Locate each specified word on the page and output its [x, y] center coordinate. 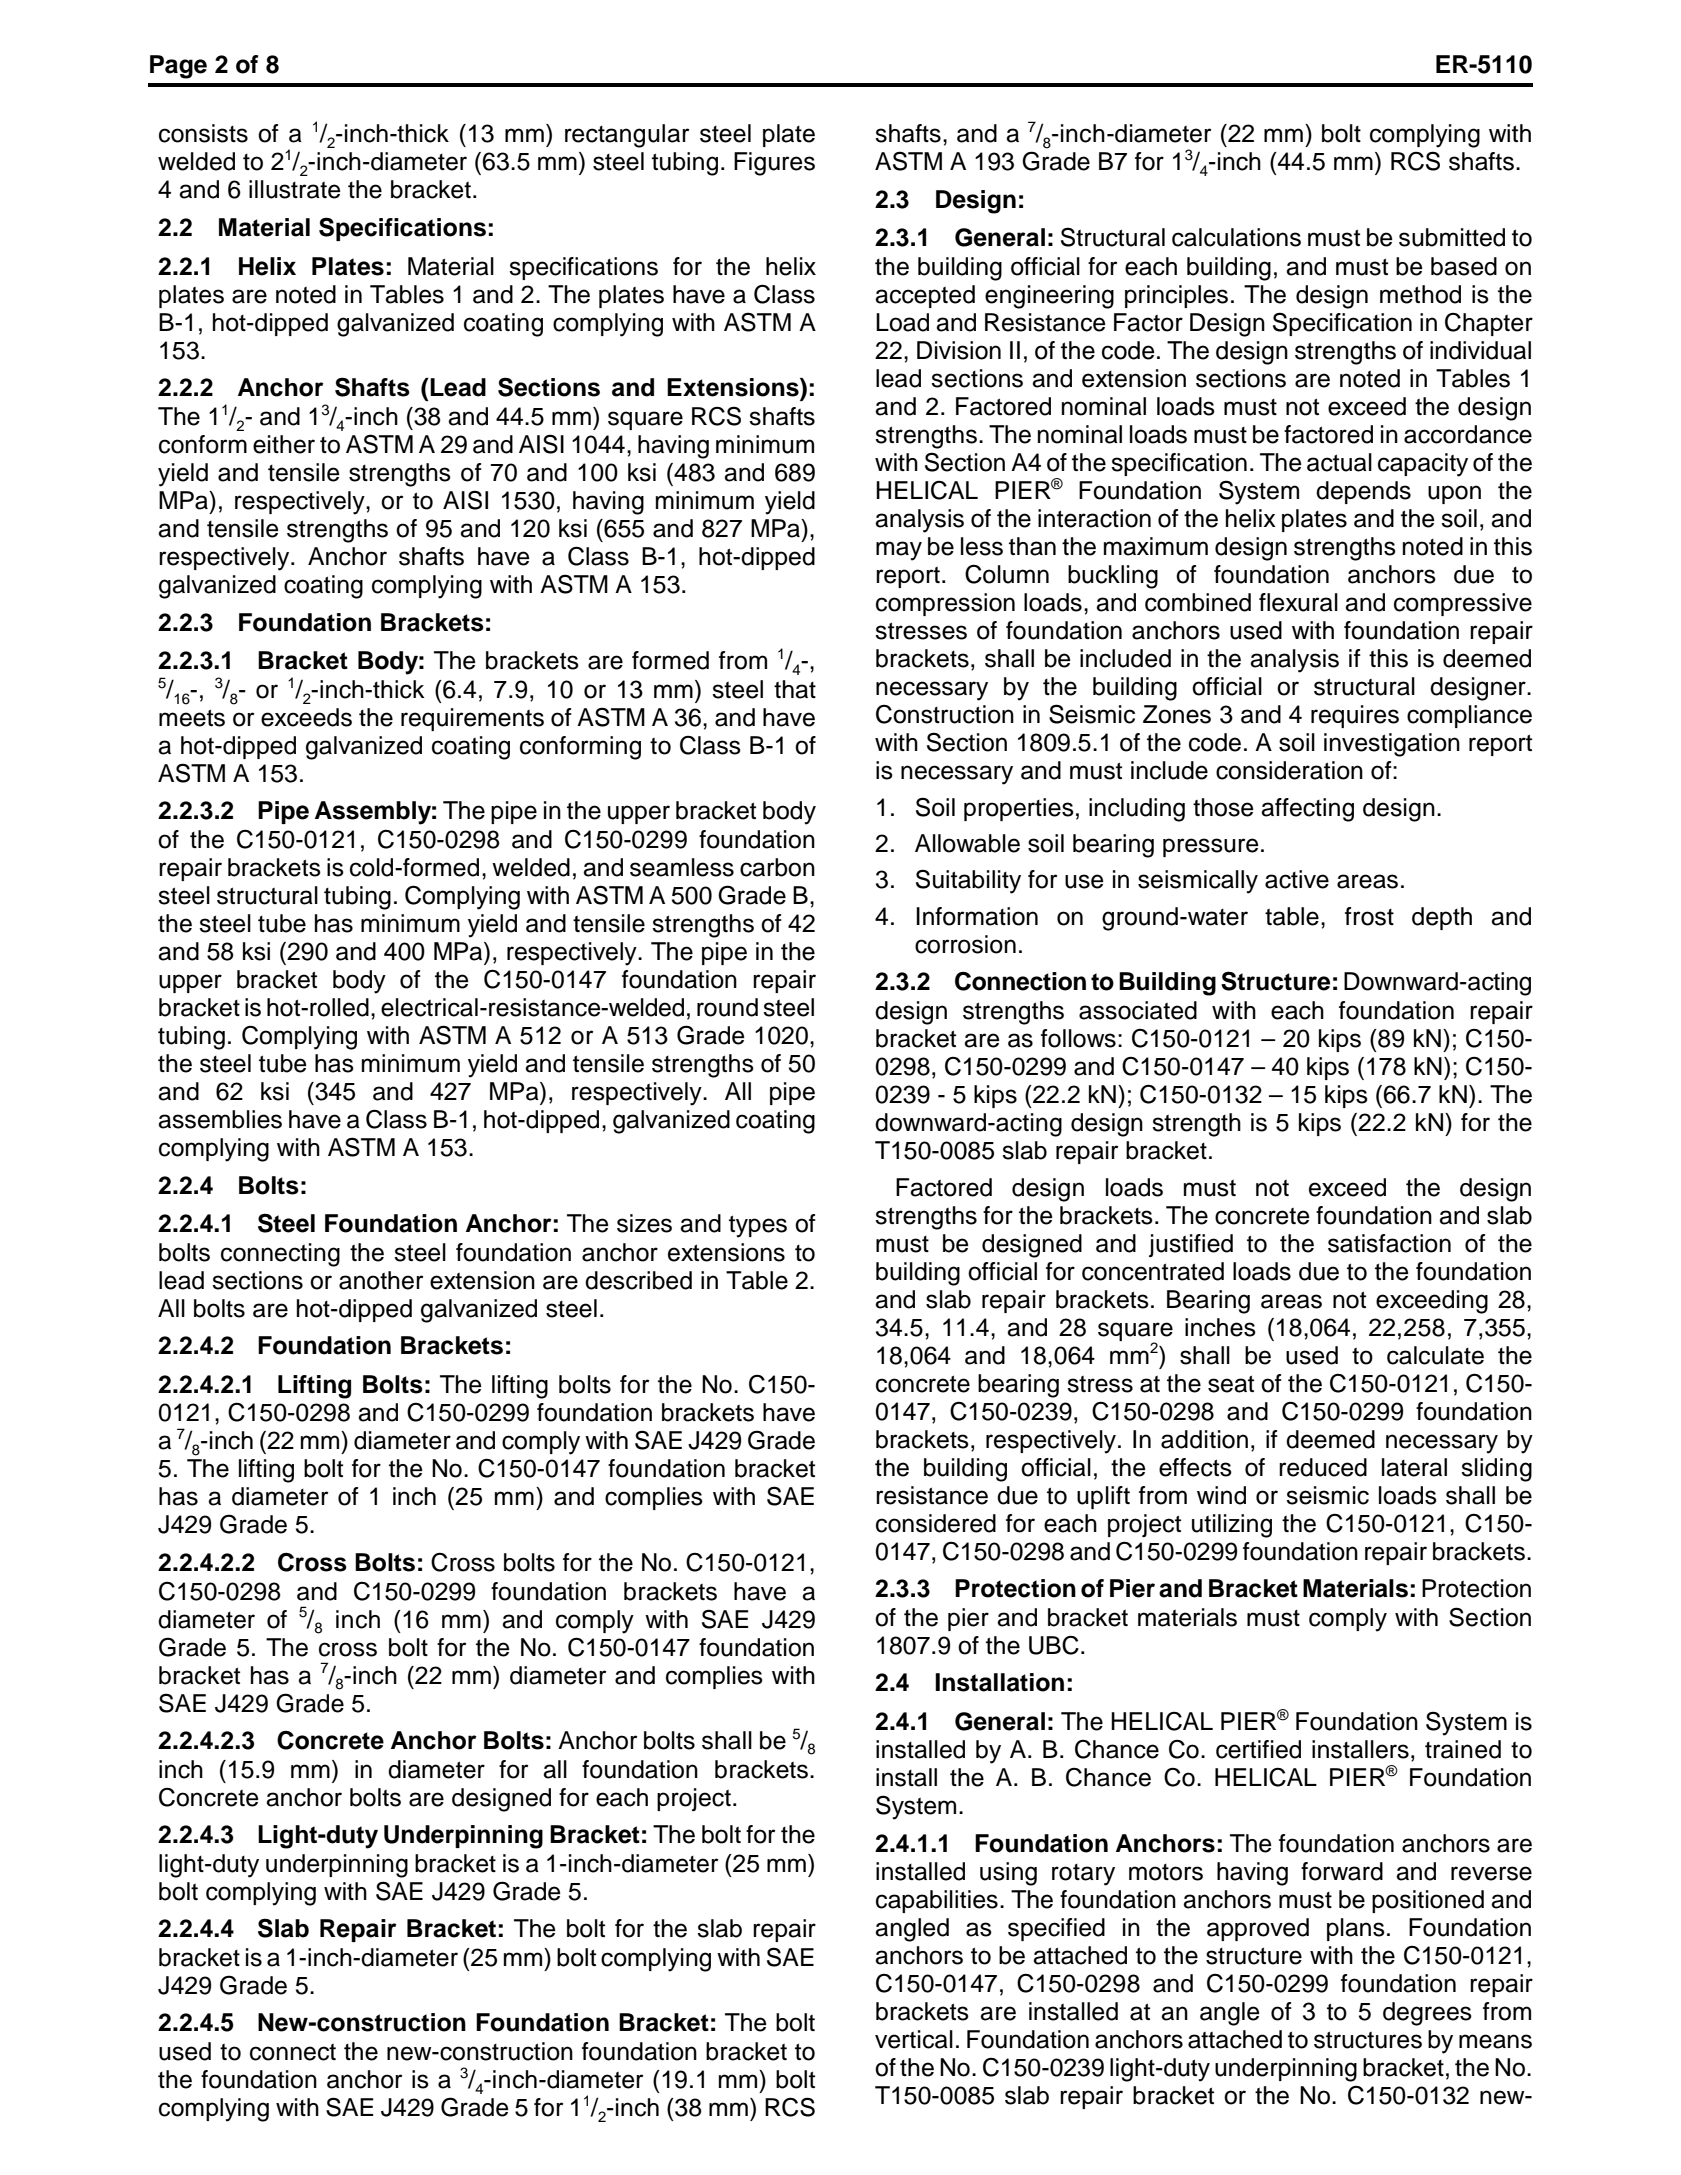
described [638, 1280]
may [899, 551]
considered [936, 1523]
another [381, 1280]
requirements [472, 719]
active [1297, 879]
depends [1363, 492]
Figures [774, 164]
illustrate [295, 189]
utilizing [1232, 1526]
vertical [914, 2039]
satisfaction [1389, 1243]
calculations [1236, 237]
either [284, 444]
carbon [777, 867]
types [758, 1226]
